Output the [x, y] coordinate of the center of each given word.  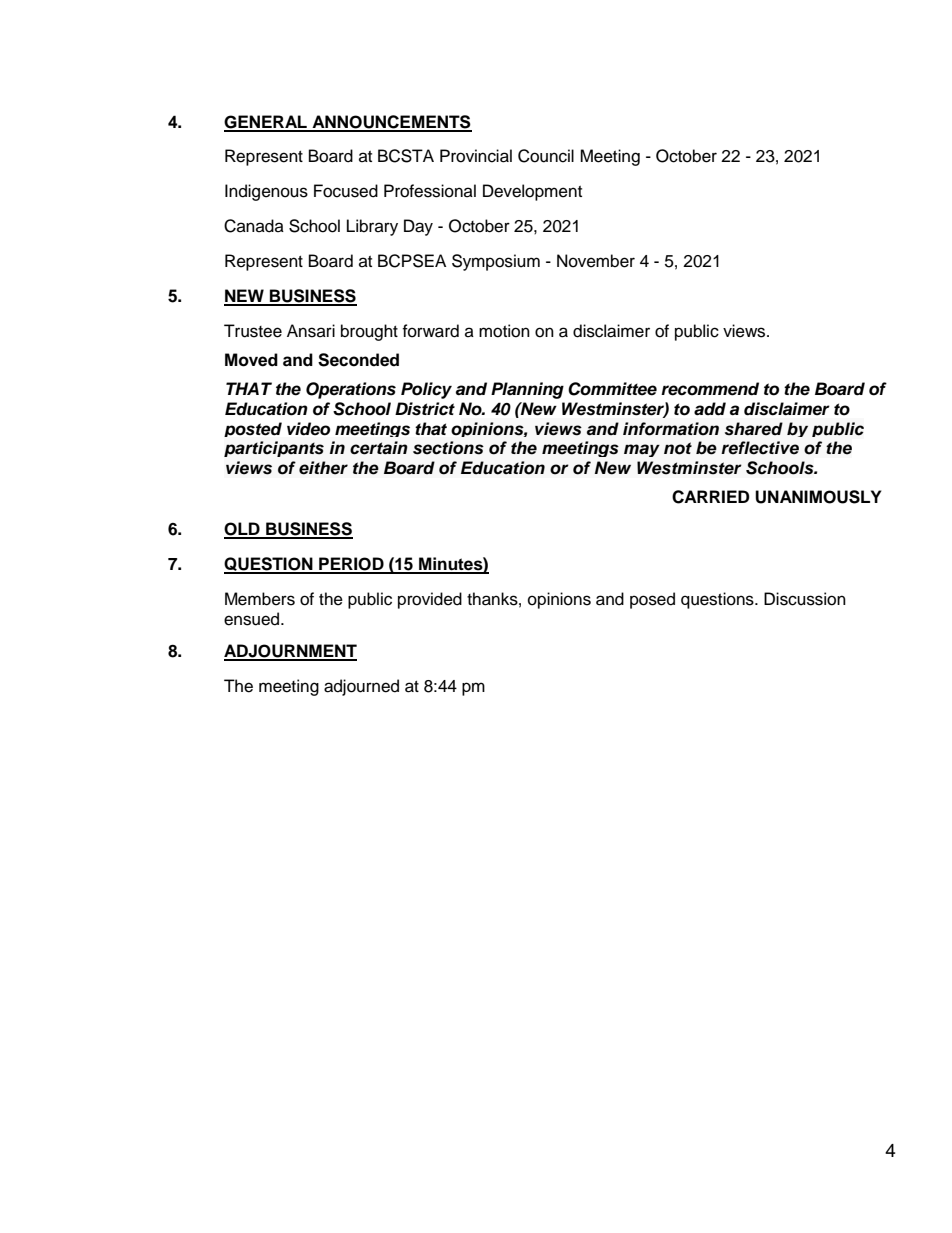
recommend [710, 389]
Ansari [311, 331]
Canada [254, 226]
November [596, 261]
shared [754, 429]
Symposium [496, 262]
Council [546, 156]
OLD [243, 530]
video [308, 429]
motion [504, 331]
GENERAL [266, 123]
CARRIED [710, 497]
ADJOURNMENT [290, 652]
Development [532, 192]
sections [448, 448]
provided [430, 600]
